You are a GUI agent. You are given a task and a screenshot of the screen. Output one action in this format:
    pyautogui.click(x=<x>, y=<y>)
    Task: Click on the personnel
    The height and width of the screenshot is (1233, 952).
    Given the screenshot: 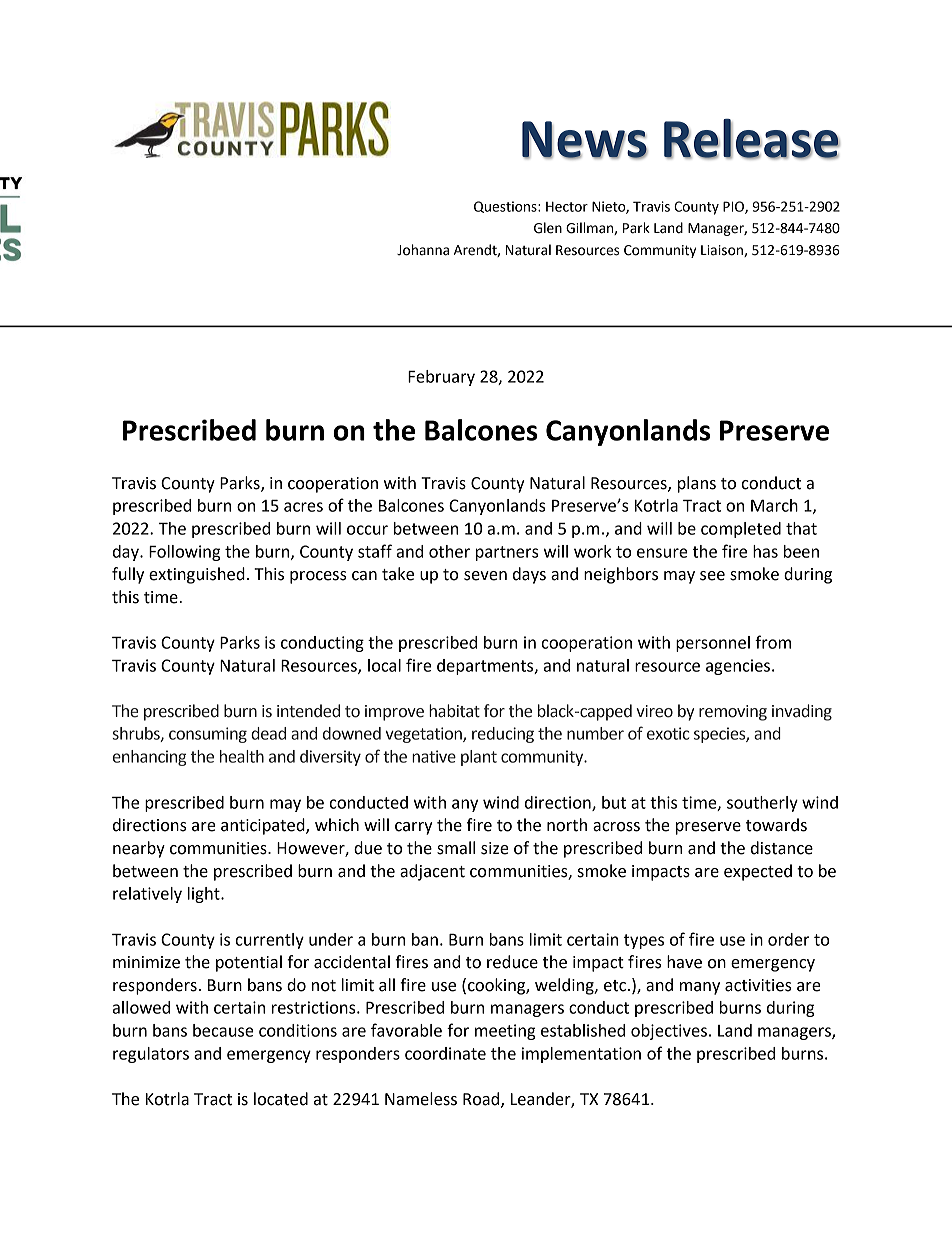 What is the action you would take?
    pyautogui.click(x=713, y=644)
